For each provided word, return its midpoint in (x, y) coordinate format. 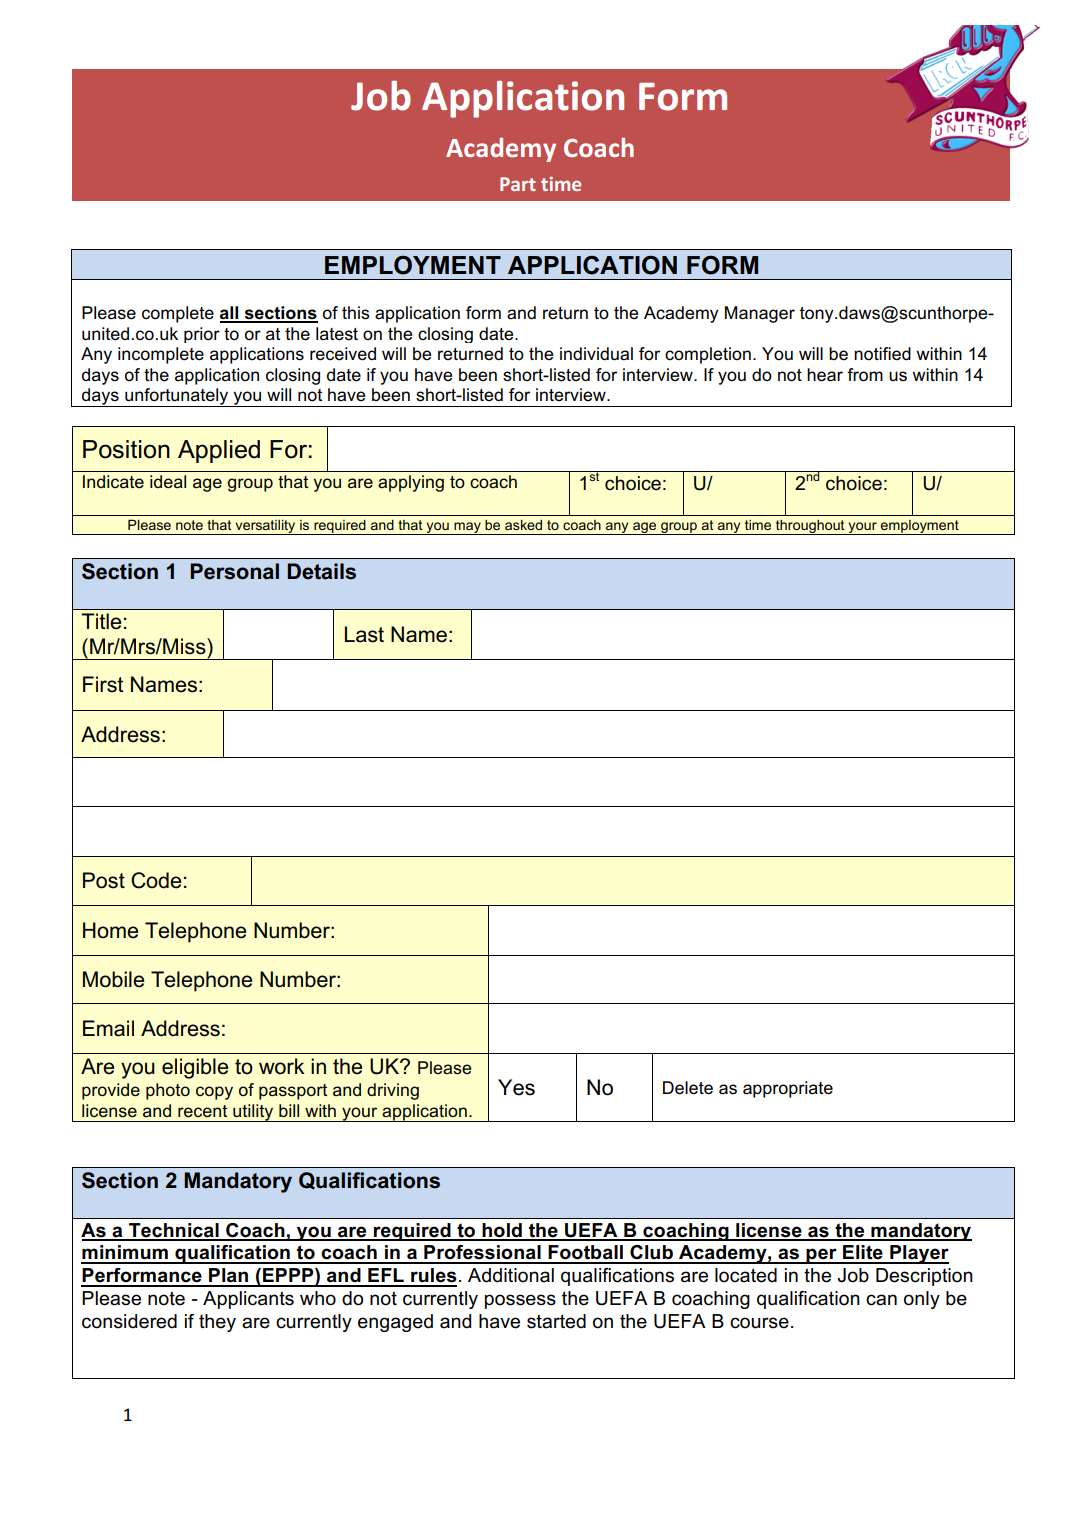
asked (523, 525)
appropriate (788, 1089)
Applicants (248, 1300)
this (356, 313)
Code (156, 880)
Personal (234, 571)
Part (518, 184)
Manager (760, 314)
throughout (810, 527)
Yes (516, 1087)
